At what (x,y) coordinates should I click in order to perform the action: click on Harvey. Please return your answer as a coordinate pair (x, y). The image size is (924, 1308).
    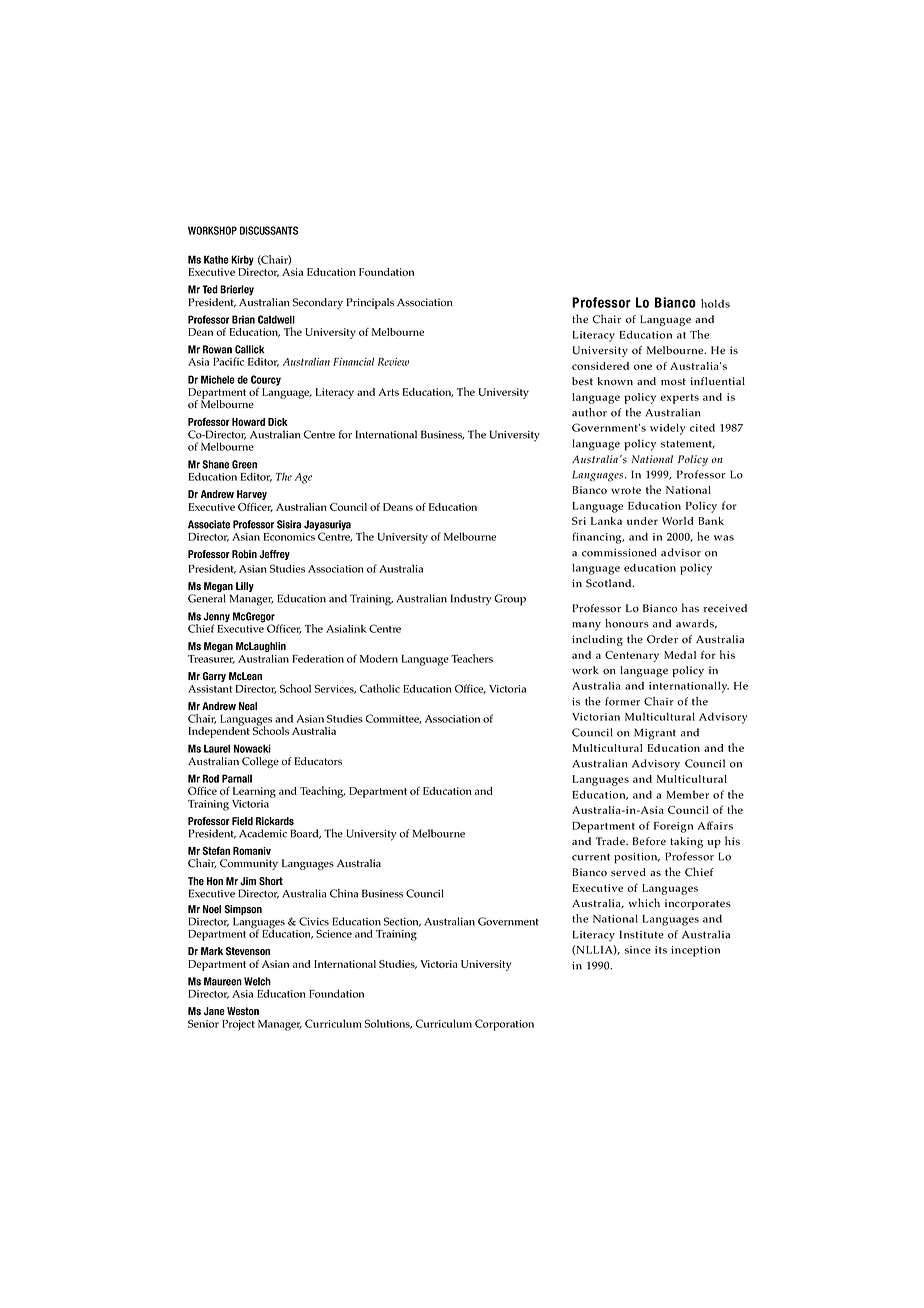
    Looking at the image, I should click on (252, 495).
